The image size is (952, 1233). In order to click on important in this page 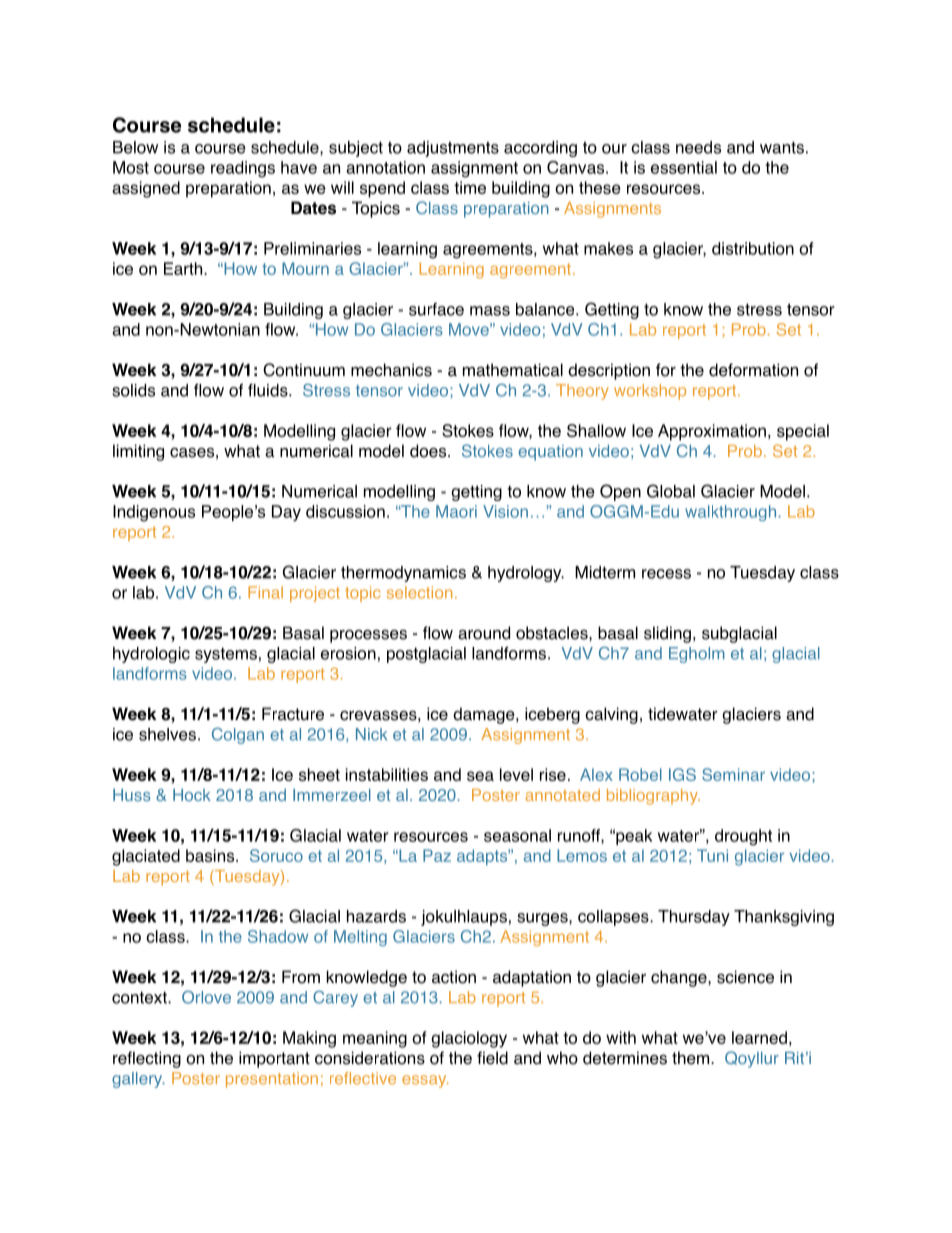, I will do `click(274, 1059)`.
